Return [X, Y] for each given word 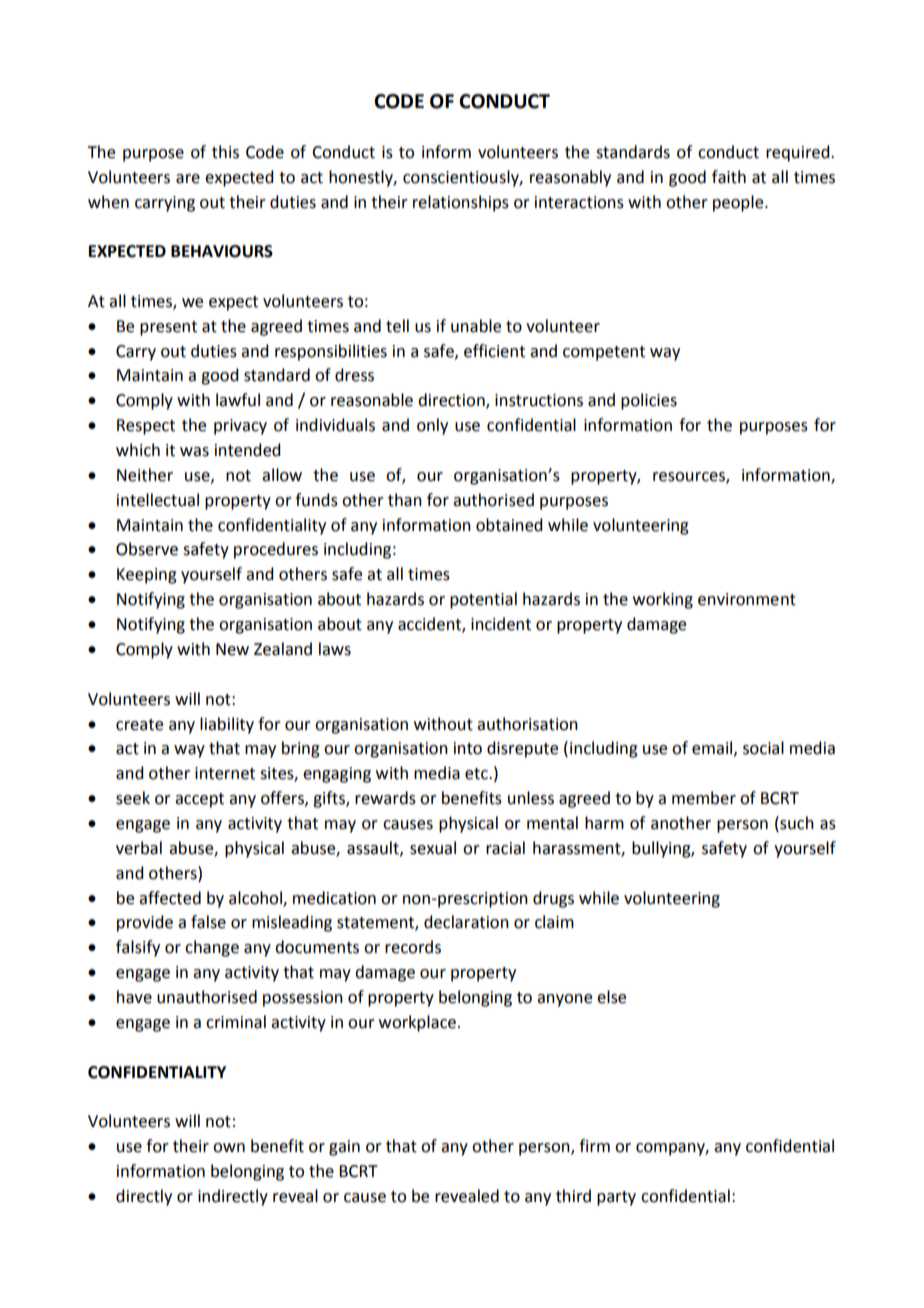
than [405, 500]
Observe [147, 549]
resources [690, 478]
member [704, 798]
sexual [433, 848]
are [188, 179]
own [229, 1148]
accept [199, 800]
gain [344, 1148]
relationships [461, 203]
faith [729, 177]
